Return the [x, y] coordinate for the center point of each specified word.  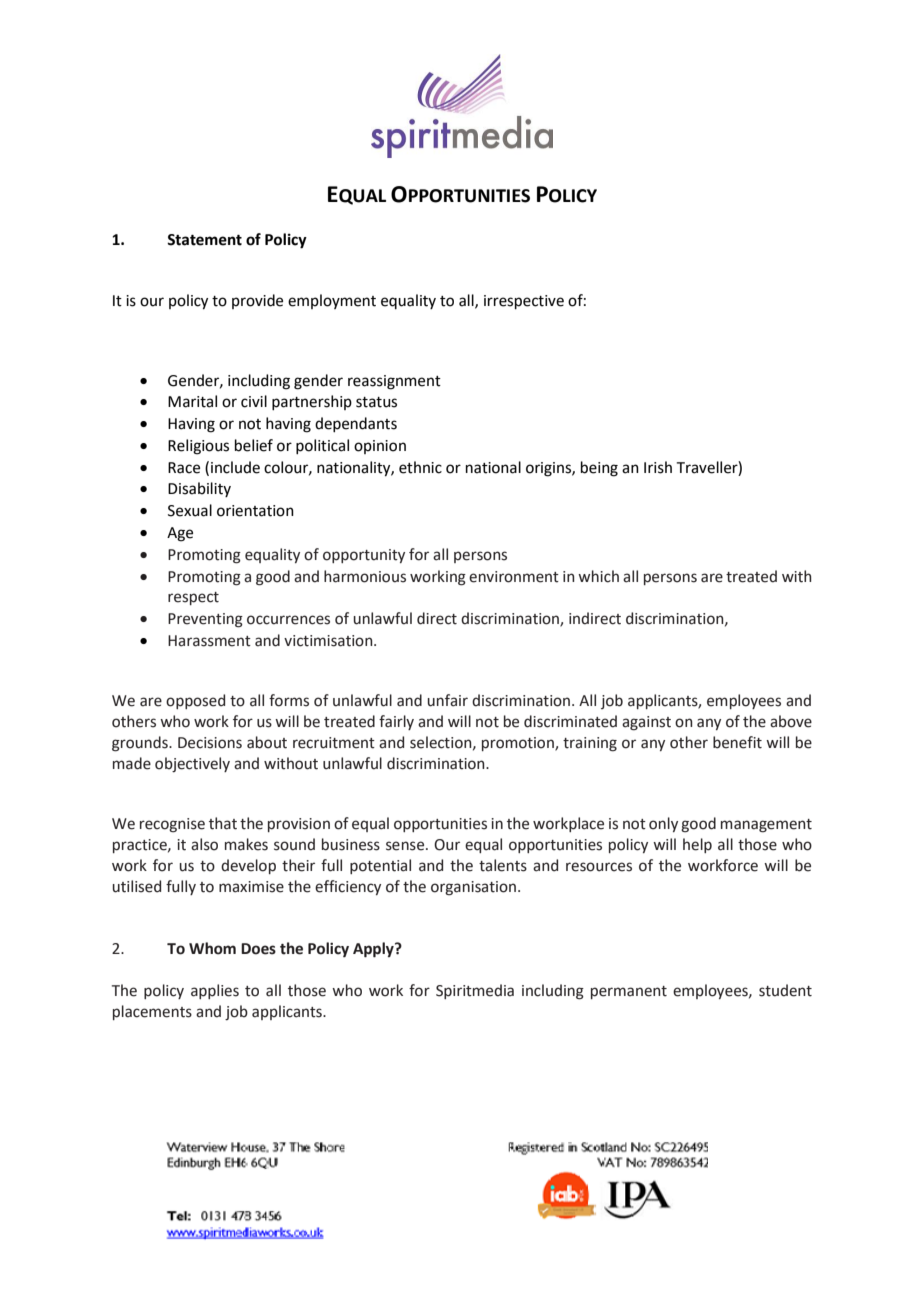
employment [332, 301]
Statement [204, 240]
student [785, 990]
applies [215, 991]
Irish [658, 467]
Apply [374, 950]
